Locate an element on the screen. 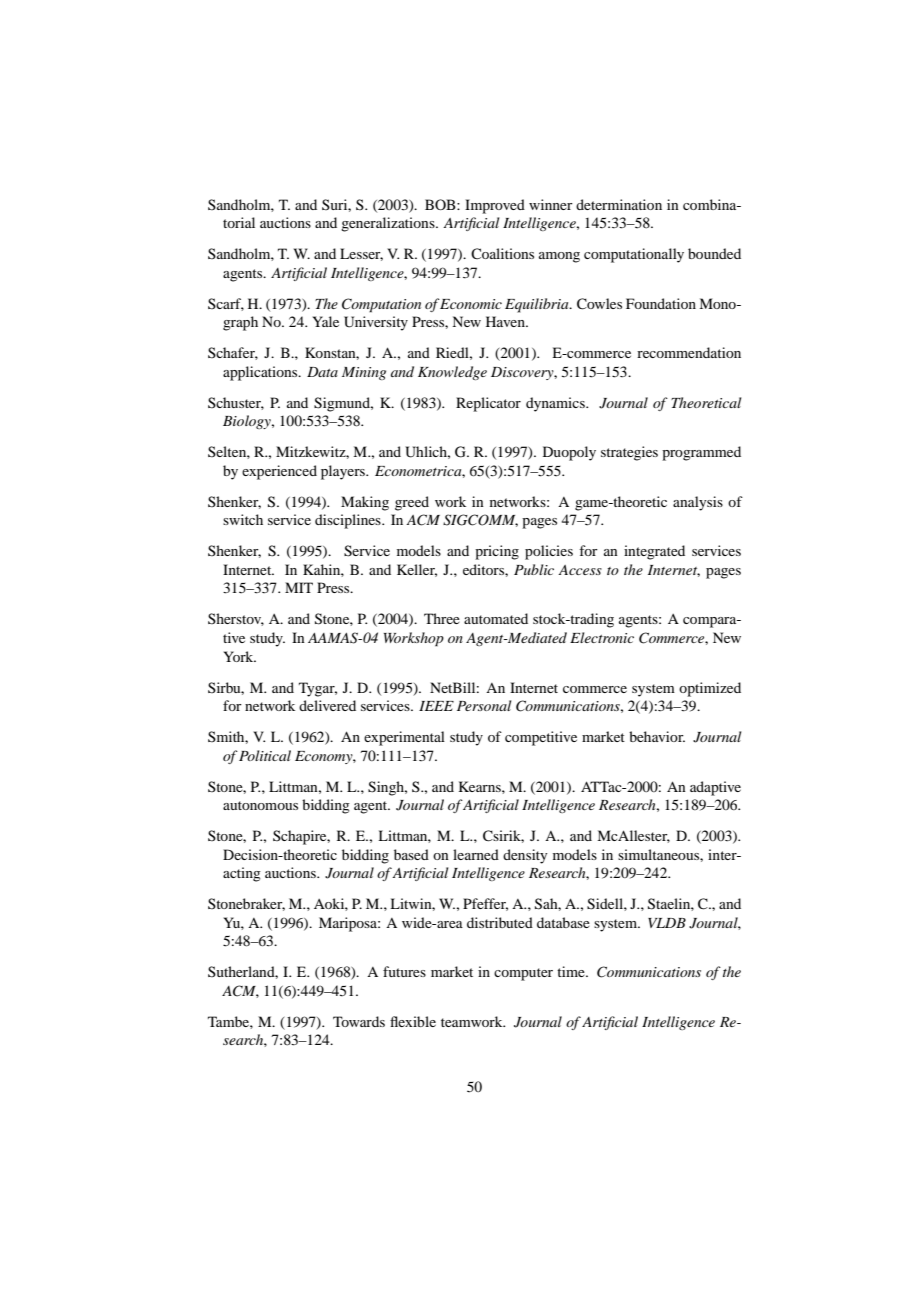  York is located at coordinates (240, 656).
